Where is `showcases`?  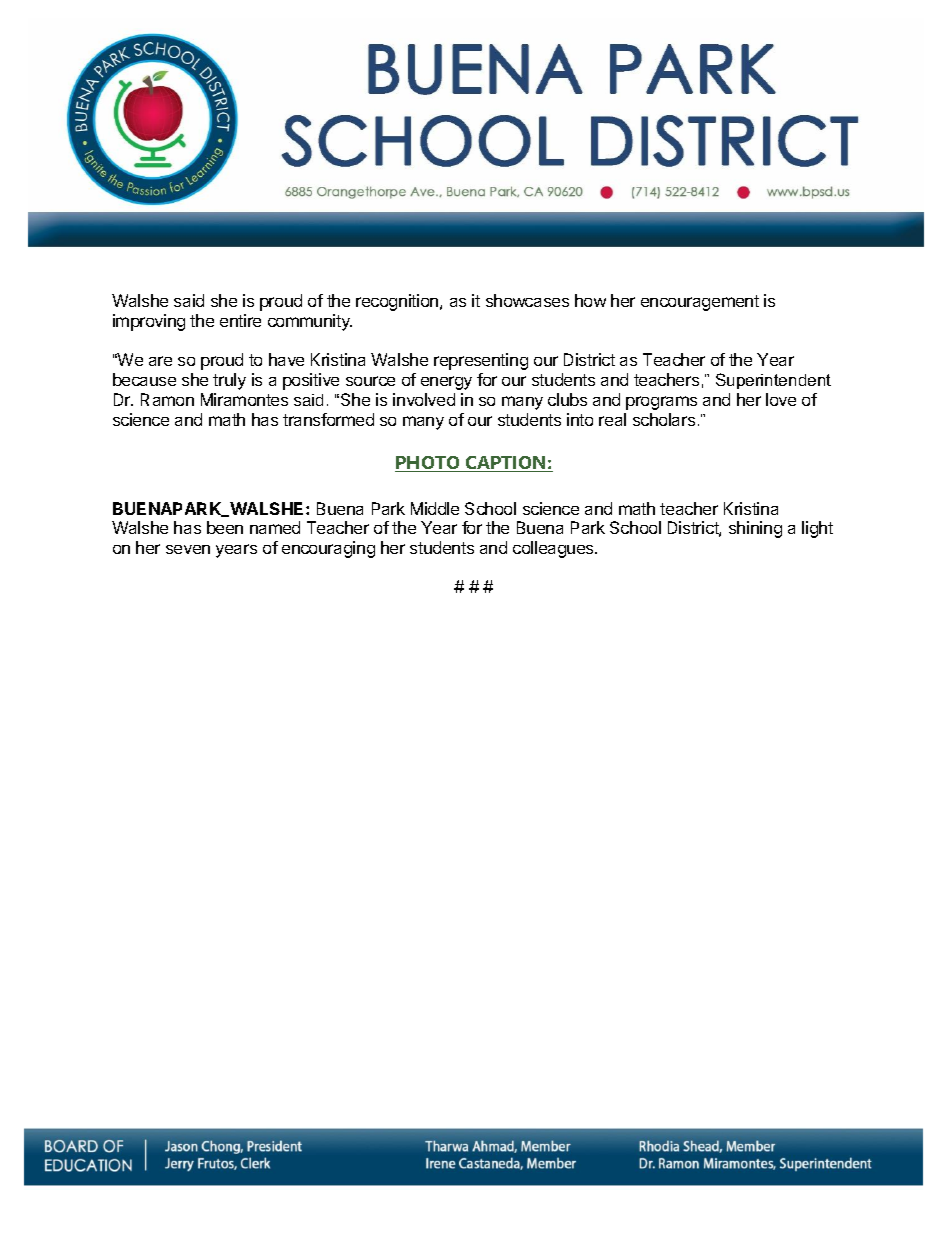
showcases is located at coordinates (527, 300).
